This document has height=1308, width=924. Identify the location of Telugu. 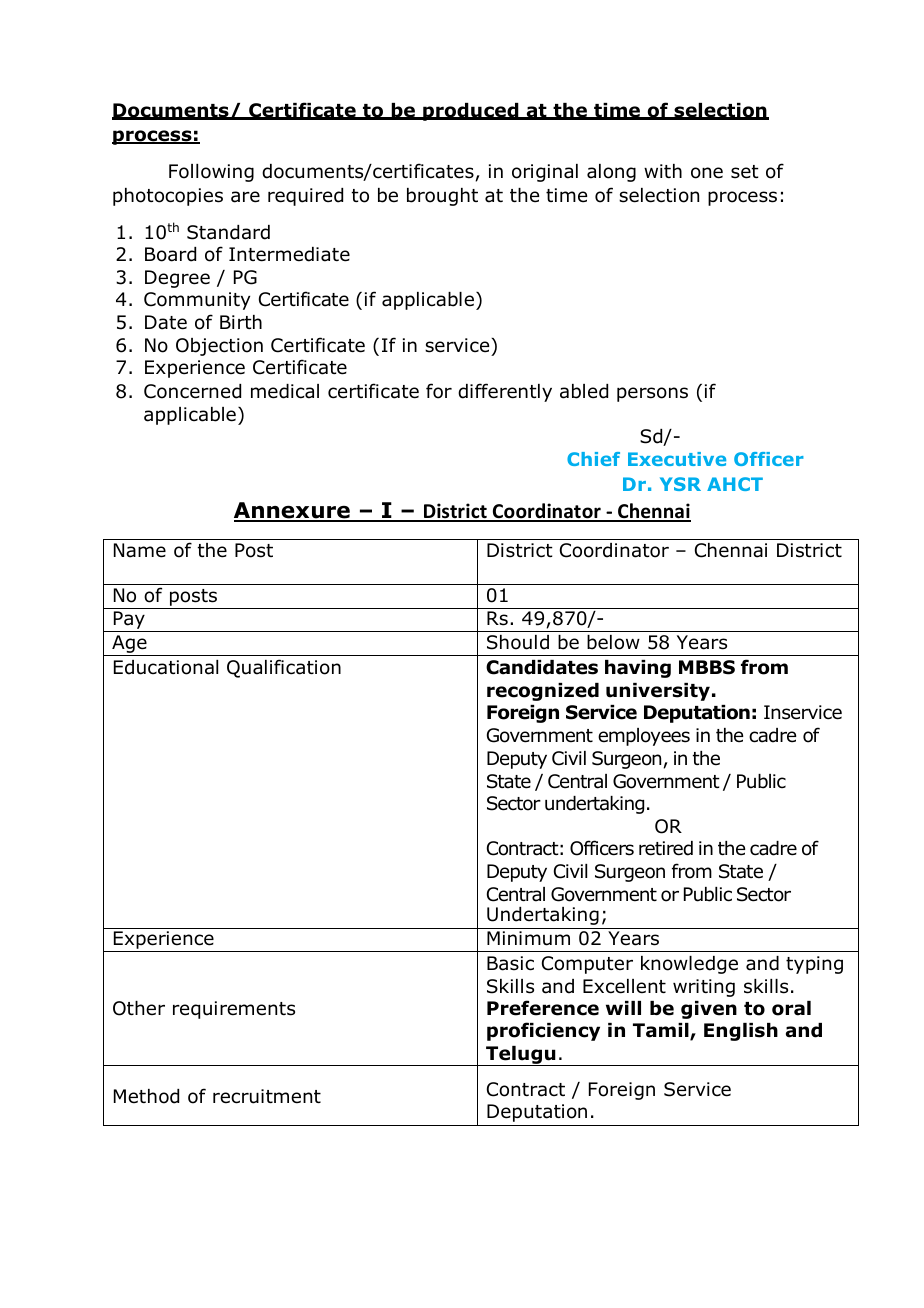
(521, 1056).
